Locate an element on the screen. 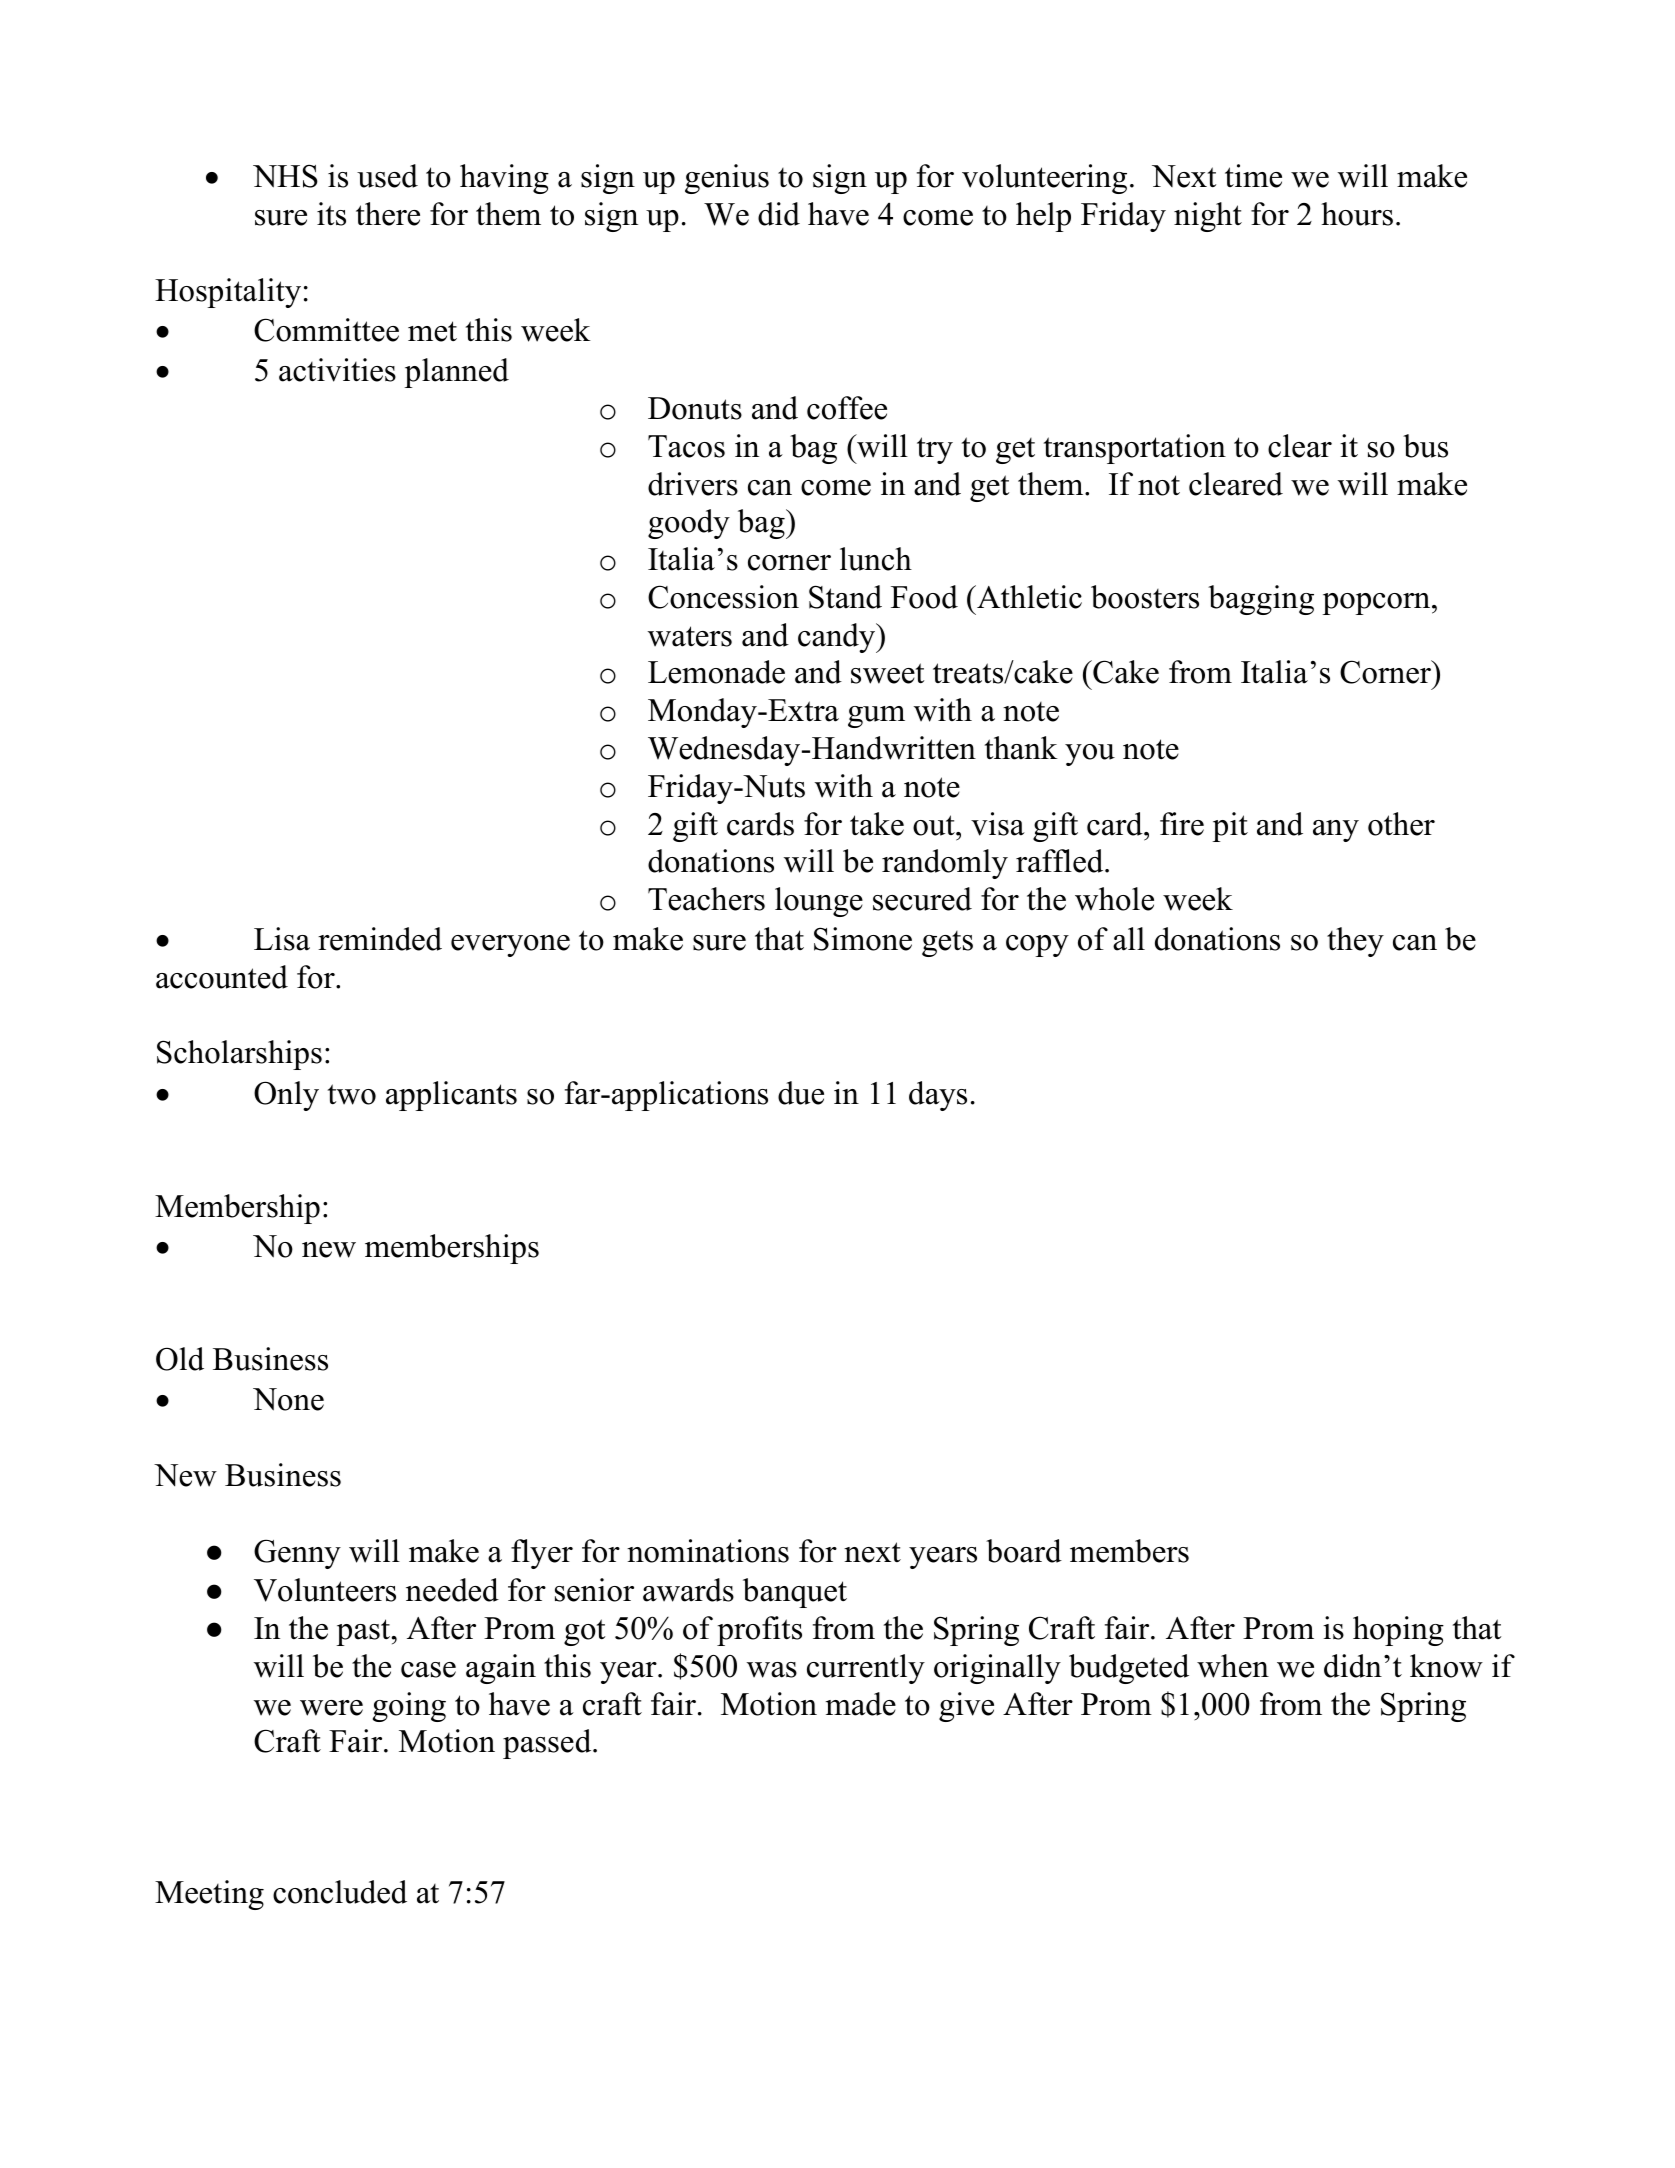  they is located at coordinates (1355, 942).
